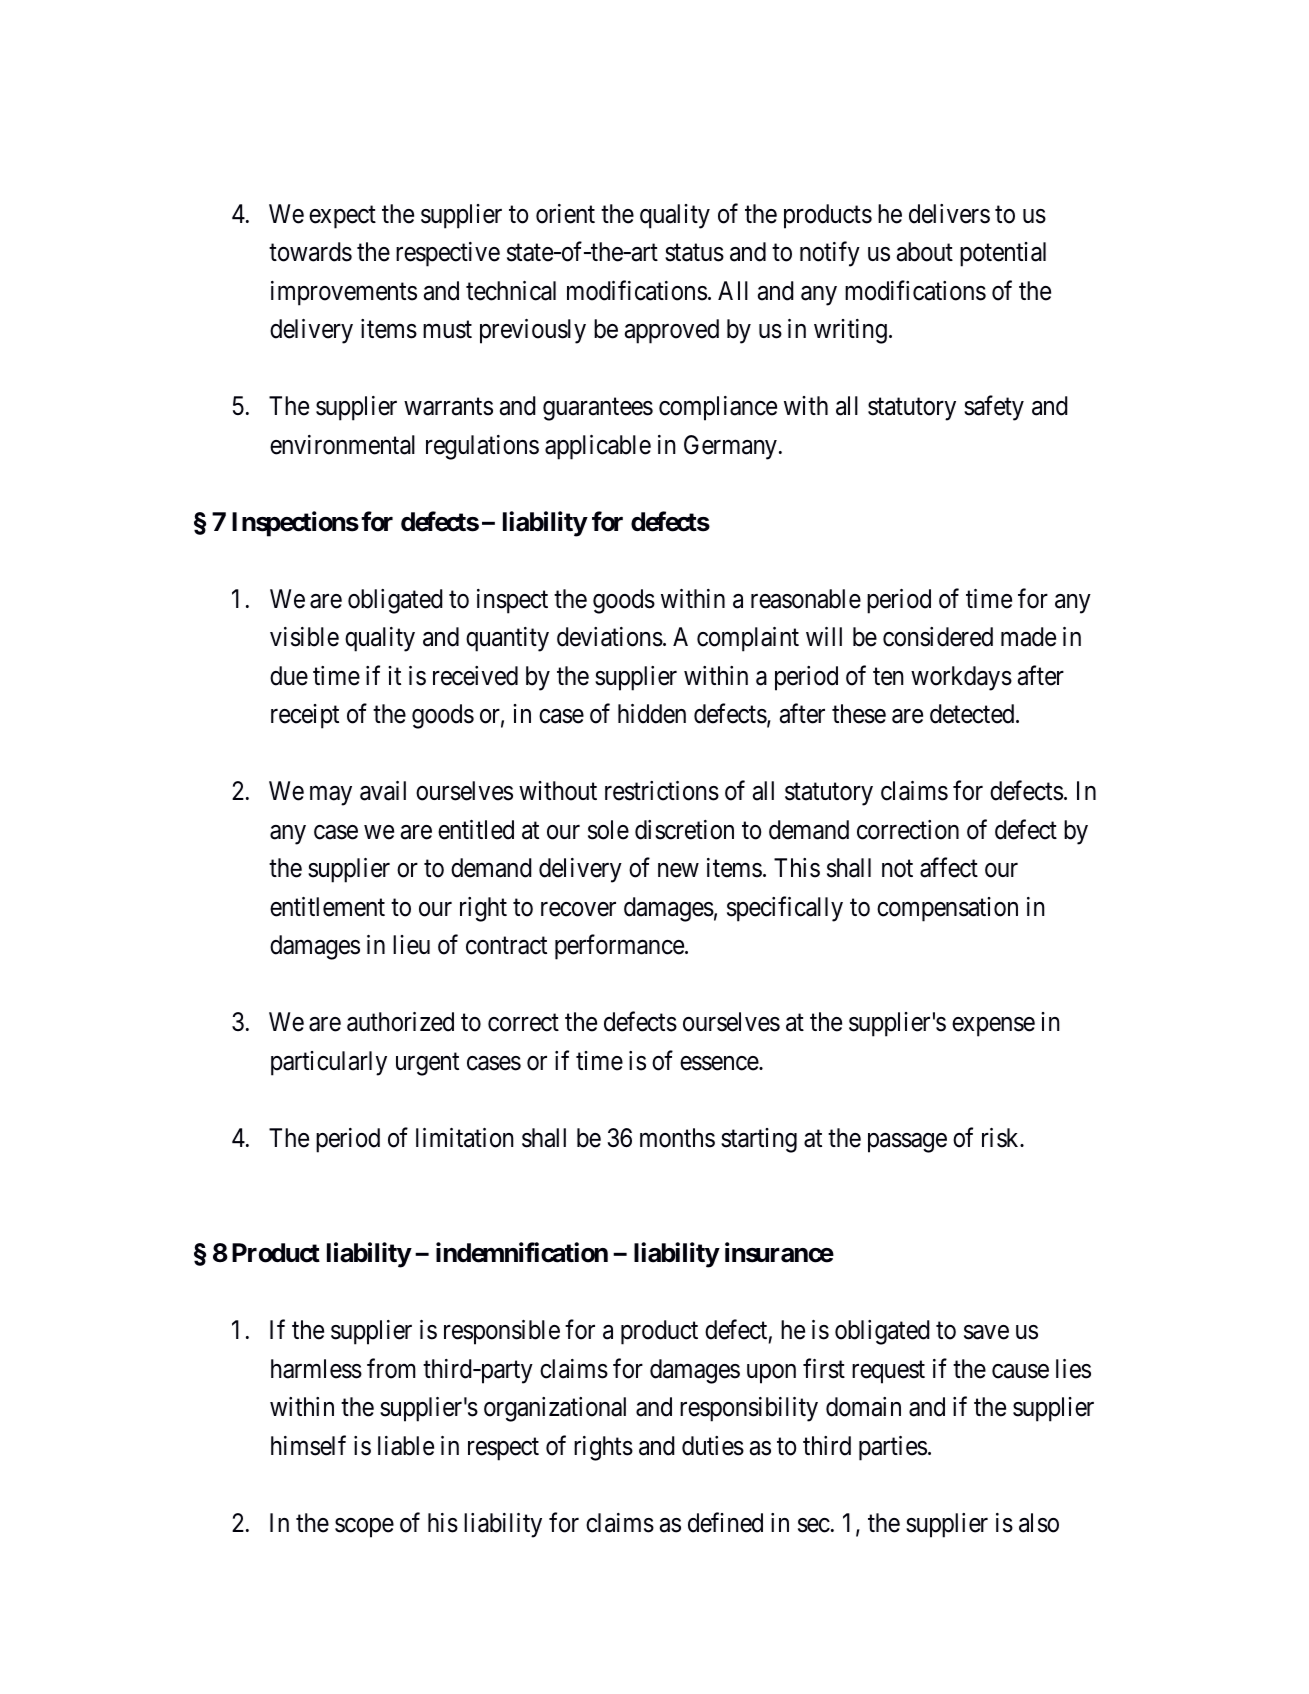  What do you see at coordinates (993, 1027) in the screenshot?
I see `expense` at bounding box center [993, 1027].
